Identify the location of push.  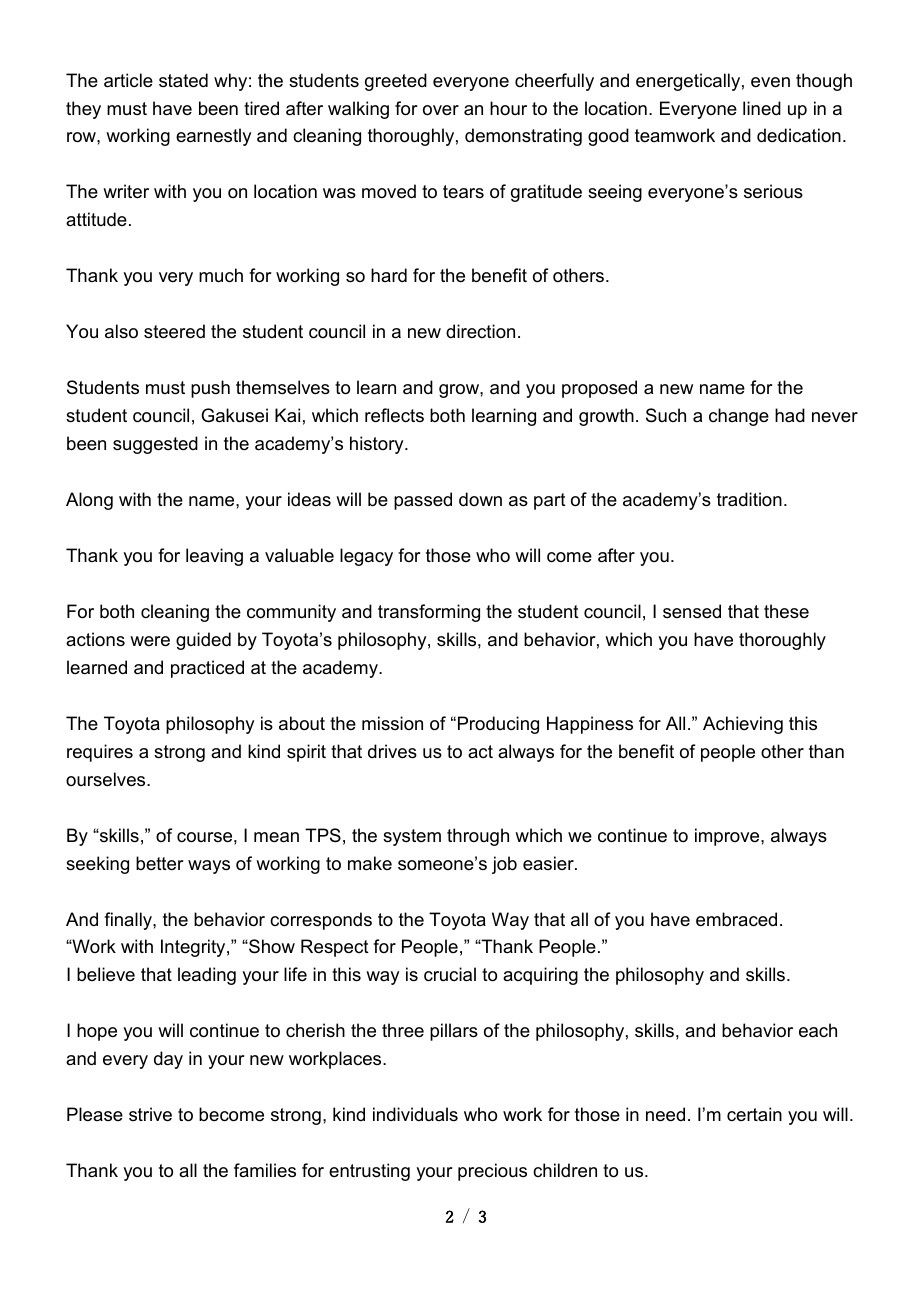
(210, 389).
